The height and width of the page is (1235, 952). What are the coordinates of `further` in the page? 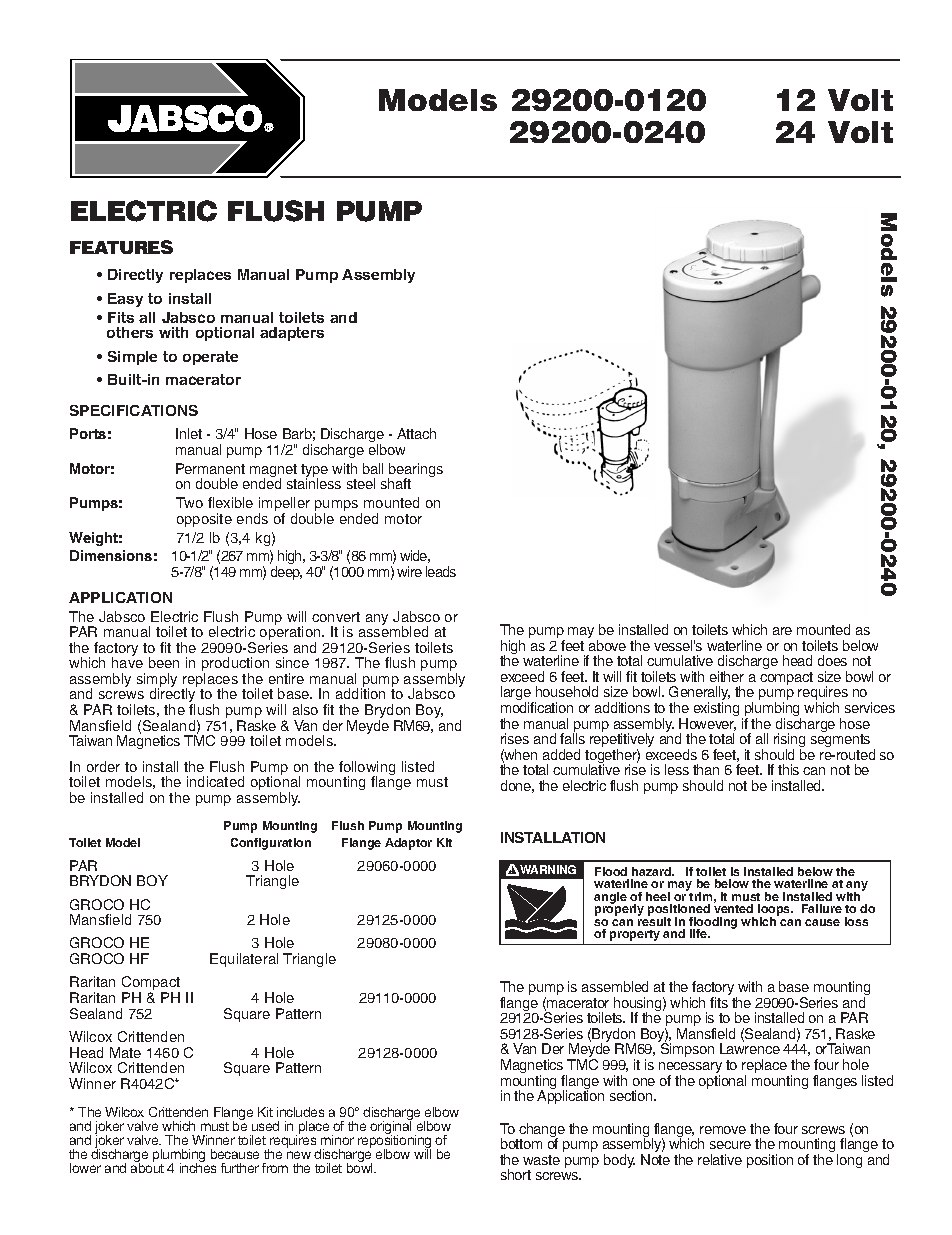 It's located at (240, 1168).
